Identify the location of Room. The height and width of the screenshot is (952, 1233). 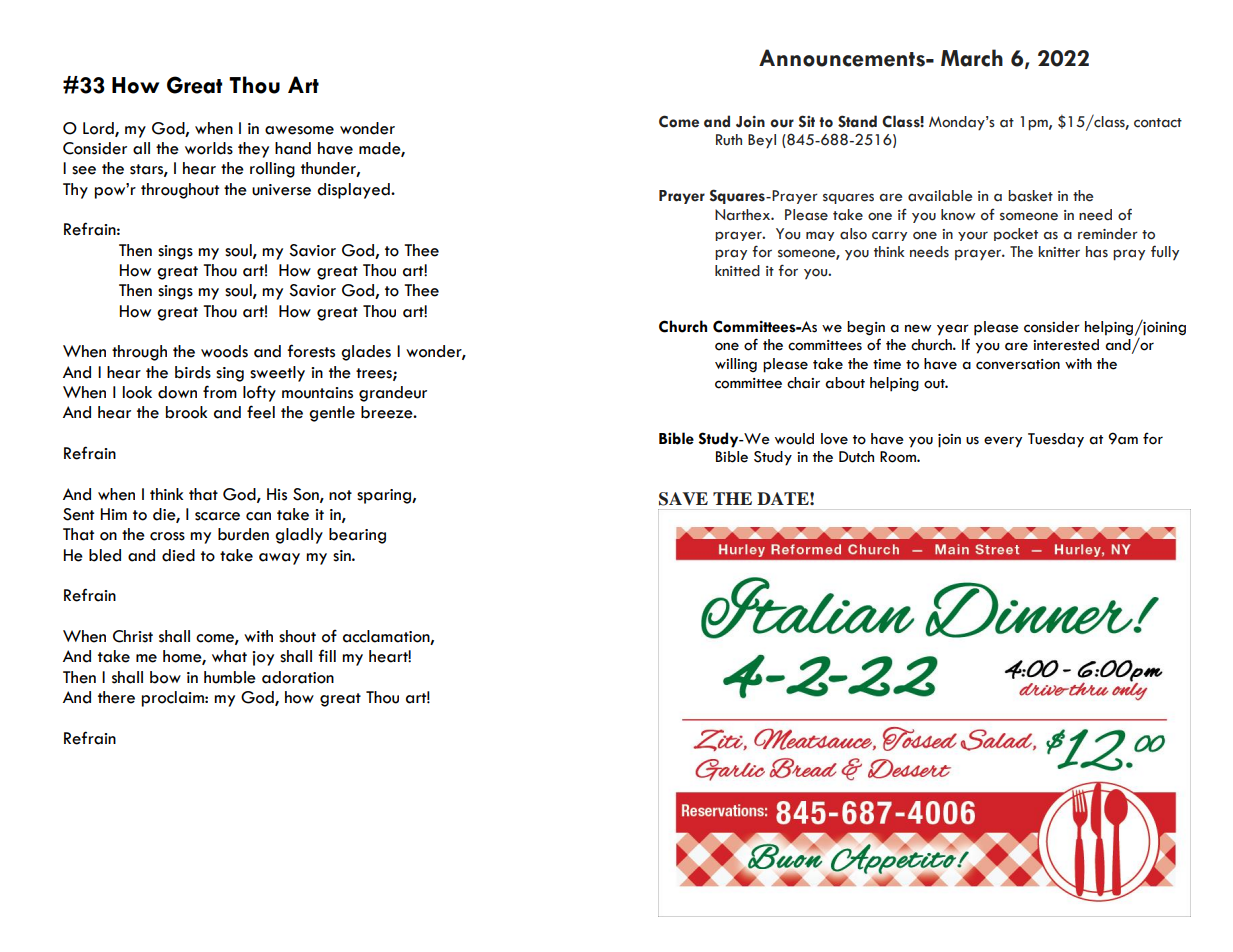
(899, 457).
